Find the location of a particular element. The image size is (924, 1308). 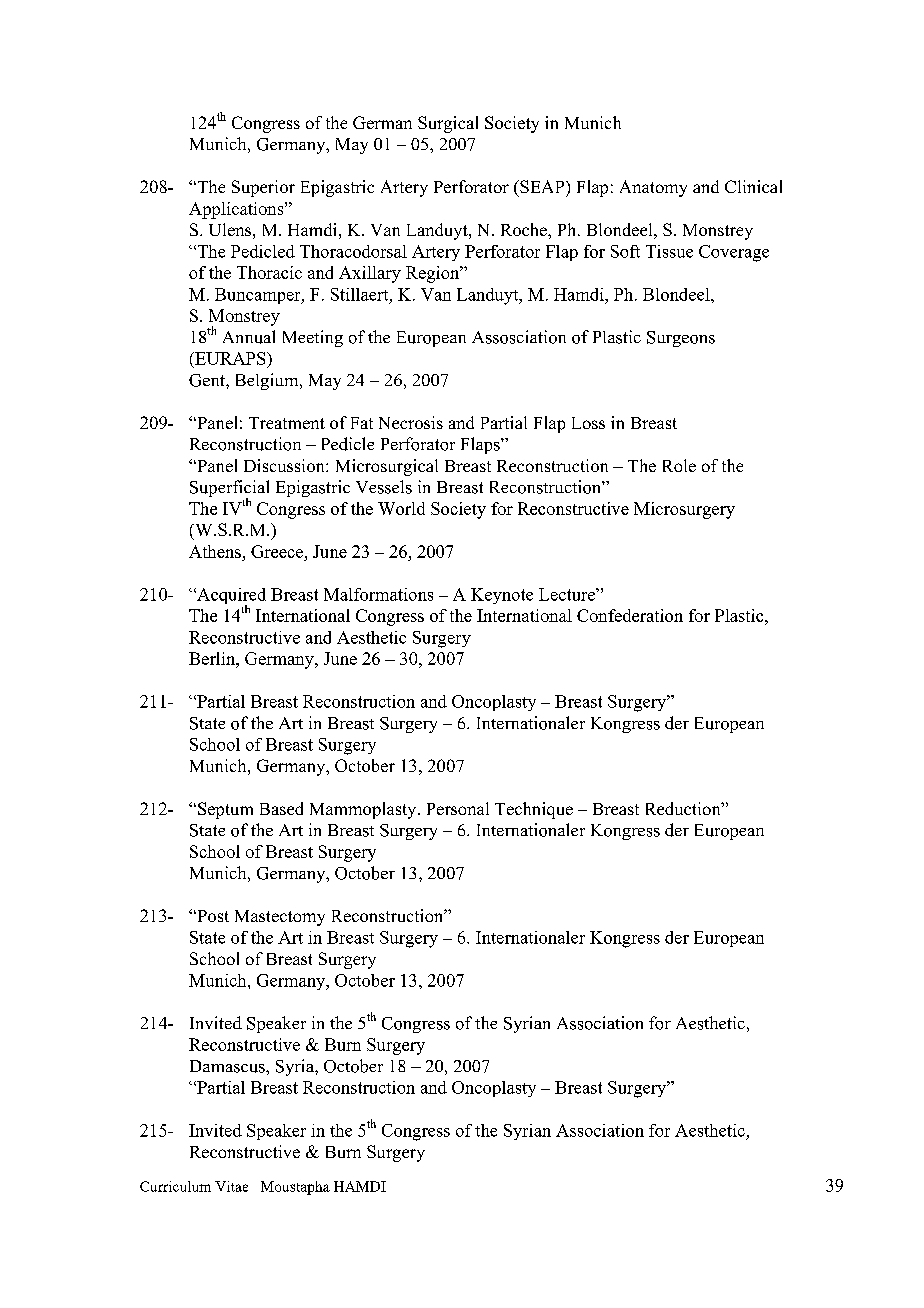

Applications is located at coordinates (237, 210).
